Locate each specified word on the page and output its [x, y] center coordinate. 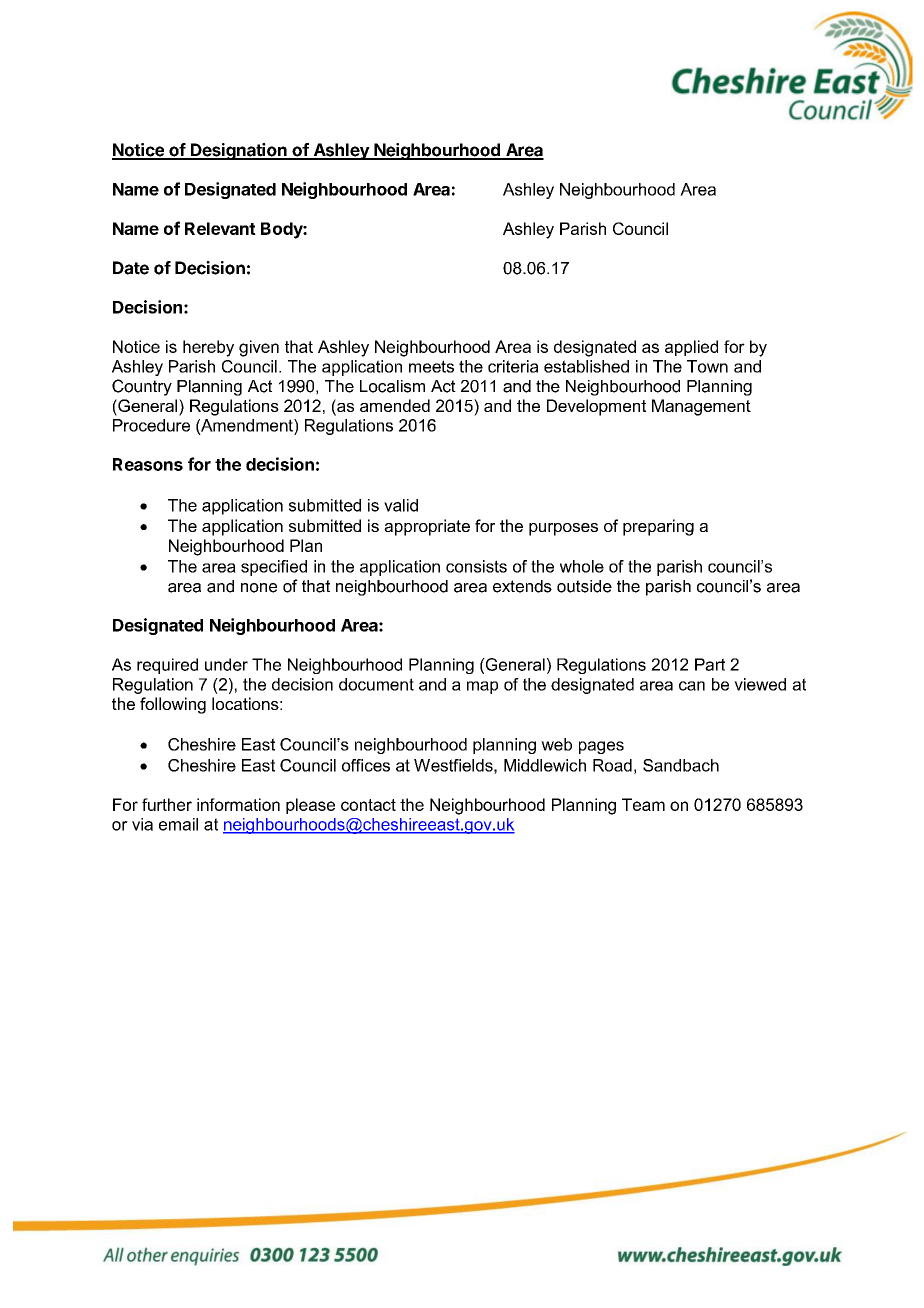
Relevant [220, 228]
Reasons [148, 464]
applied [691, 348]
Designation [239, 151]
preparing [658, 527]
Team [643, 804]
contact [368, 805]
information [238, 804]
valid [401, 505]
